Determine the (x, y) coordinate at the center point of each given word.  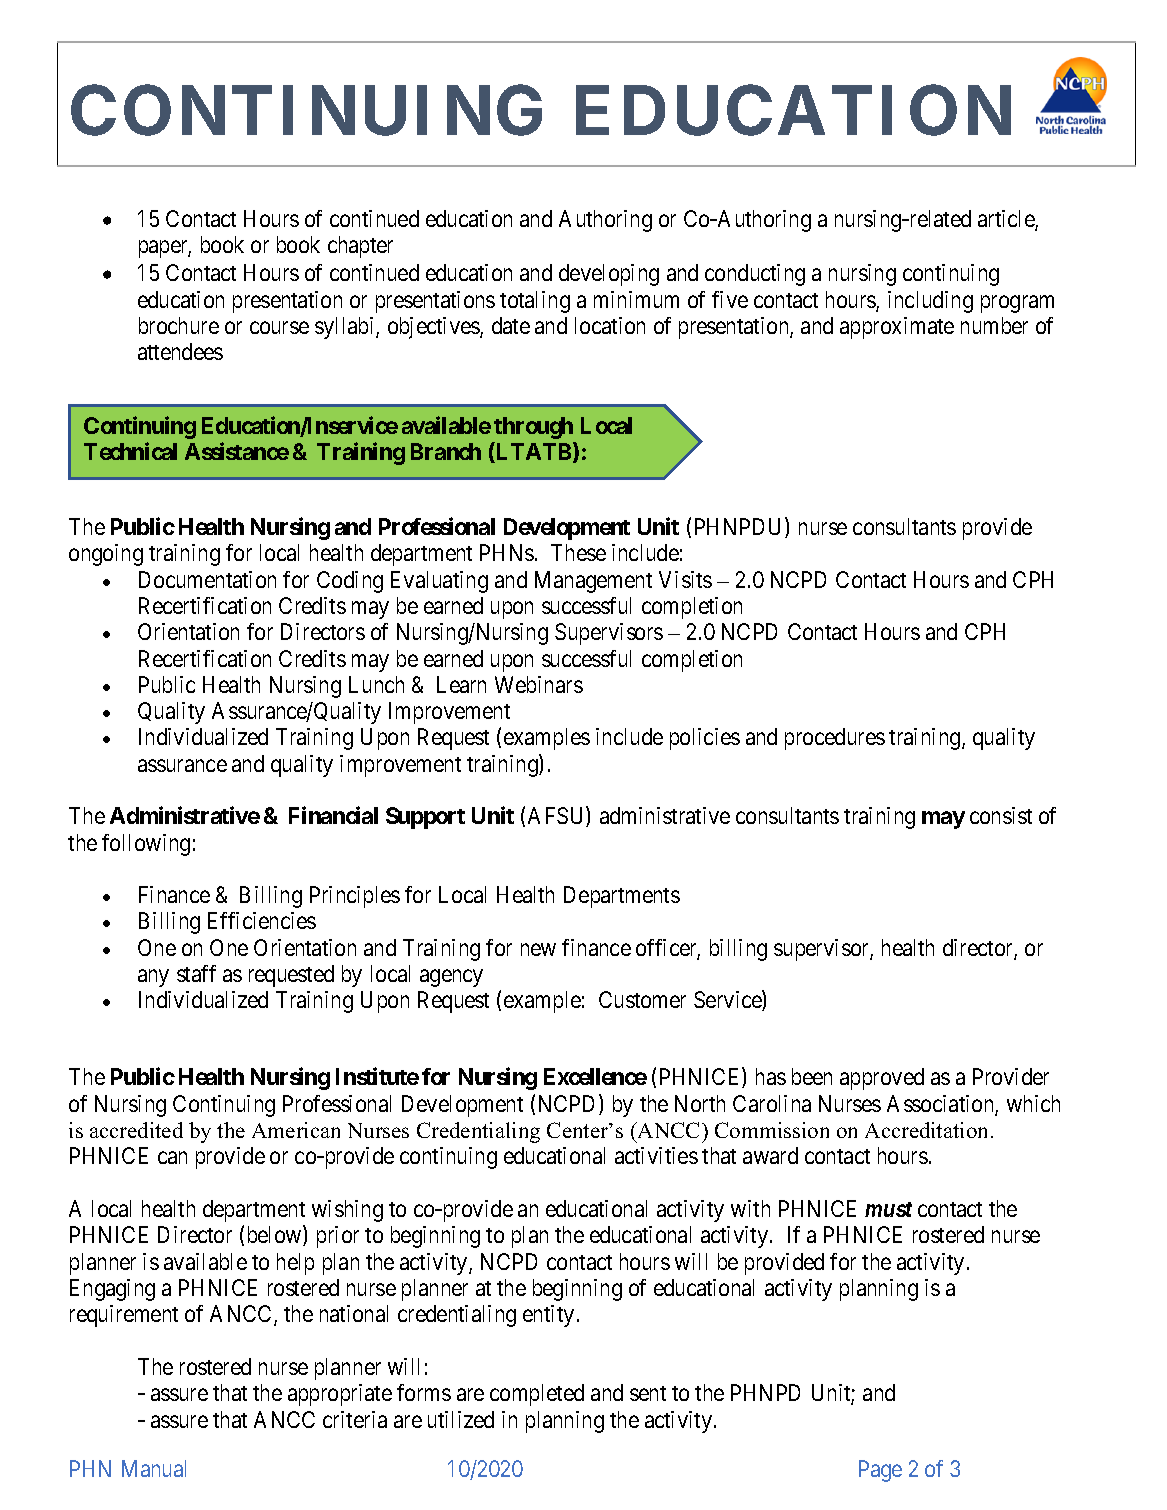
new (538, 949)
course (279, 328)
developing (609, 275)
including (930, 302)
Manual (154, 1468)
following (146, 845)
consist (1001, 815)
